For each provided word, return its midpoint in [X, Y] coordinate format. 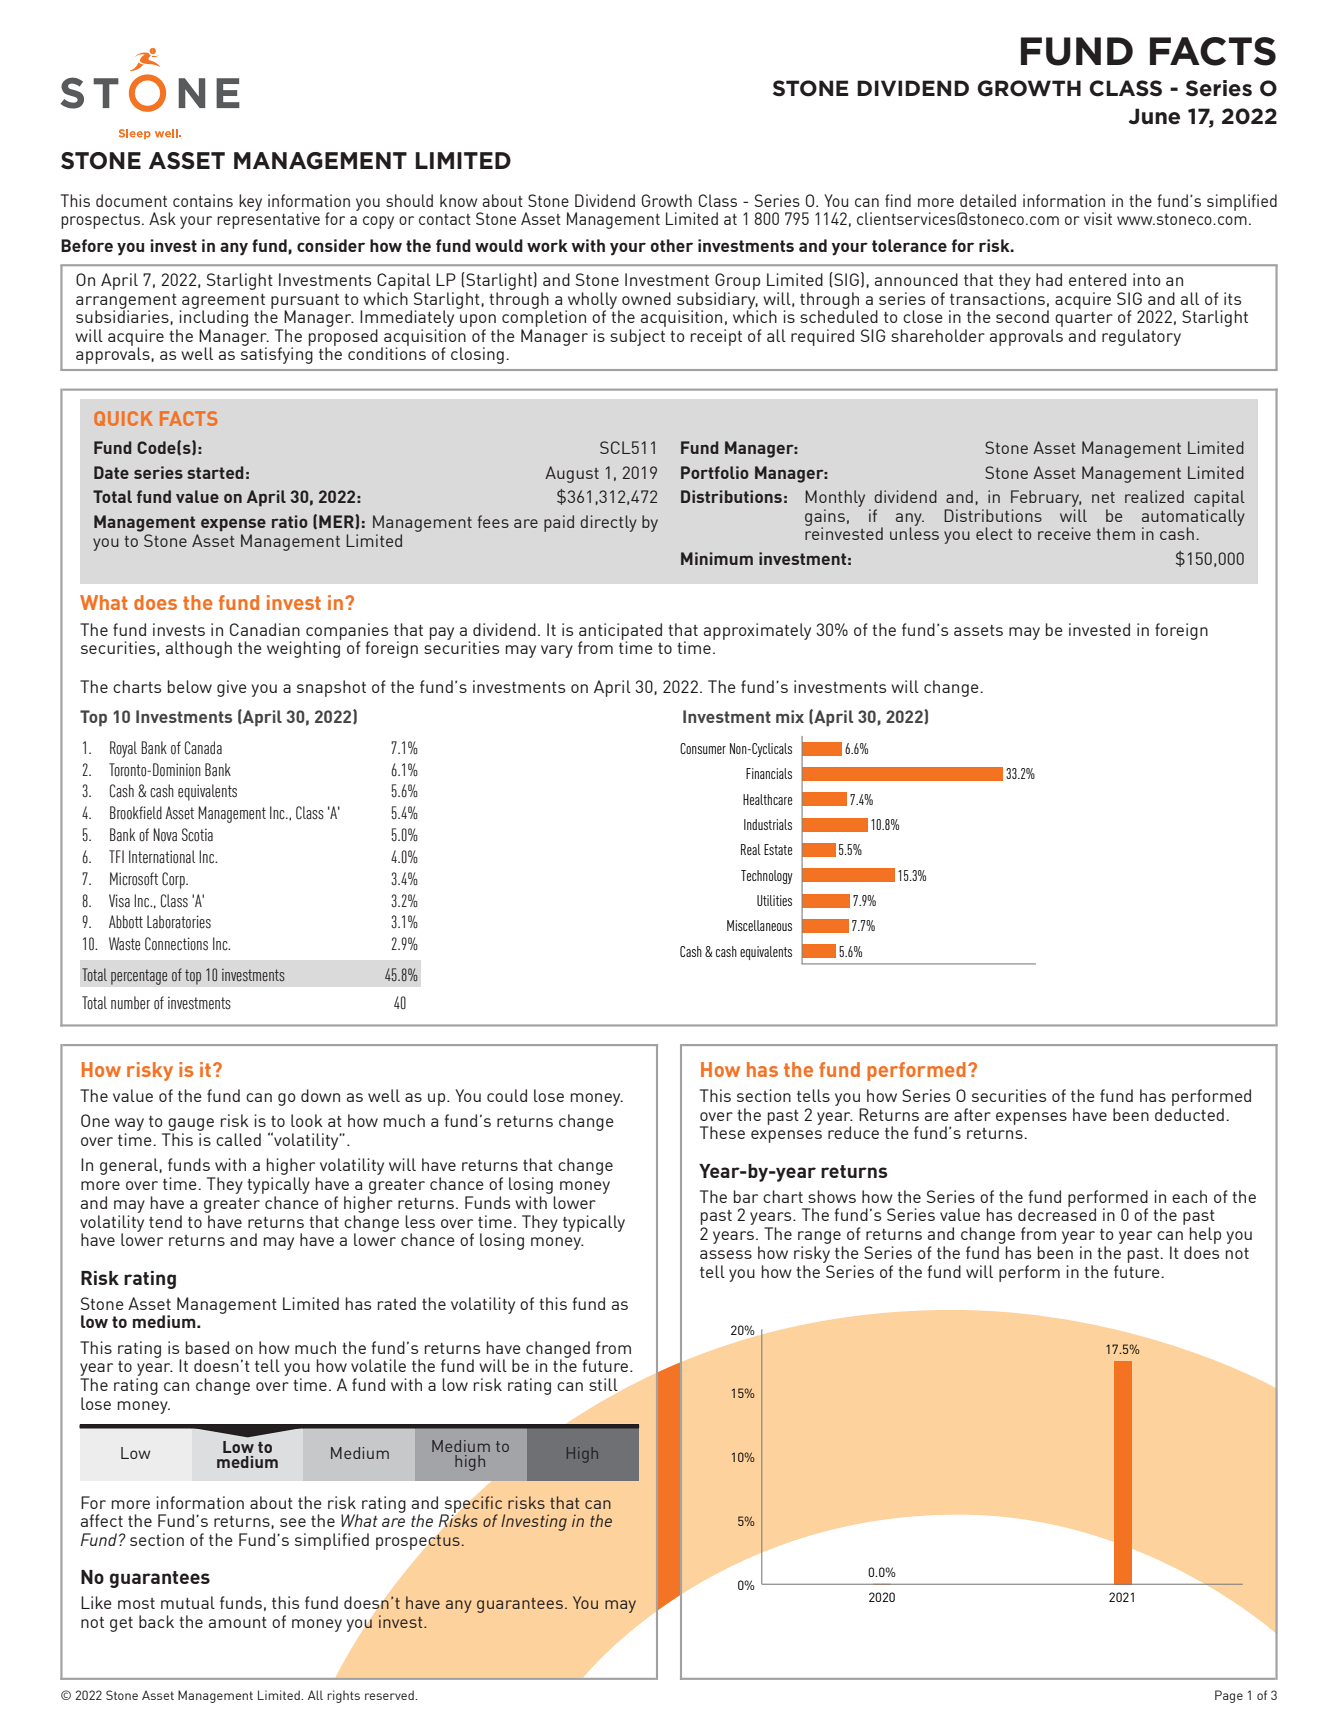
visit [1098, 218]
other [671, 245]
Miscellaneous [759, 925]
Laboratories [179, 922]
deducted [1189, 1114]
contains [203, 200]
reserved [390, 1695]
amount [238, 1622]
